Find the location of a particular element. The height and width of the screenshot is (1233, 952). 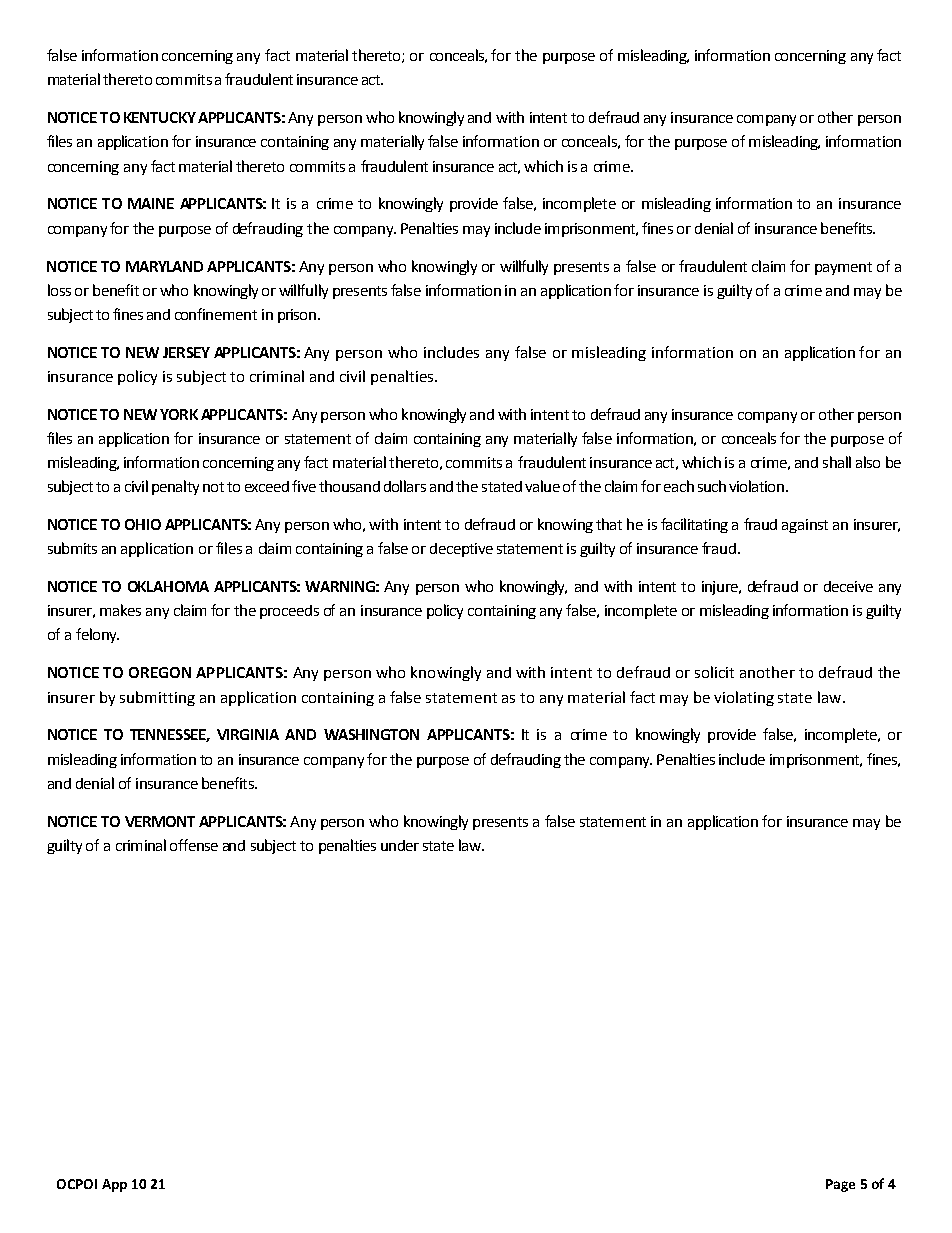

solicit is located at coordinates (714, 672).
